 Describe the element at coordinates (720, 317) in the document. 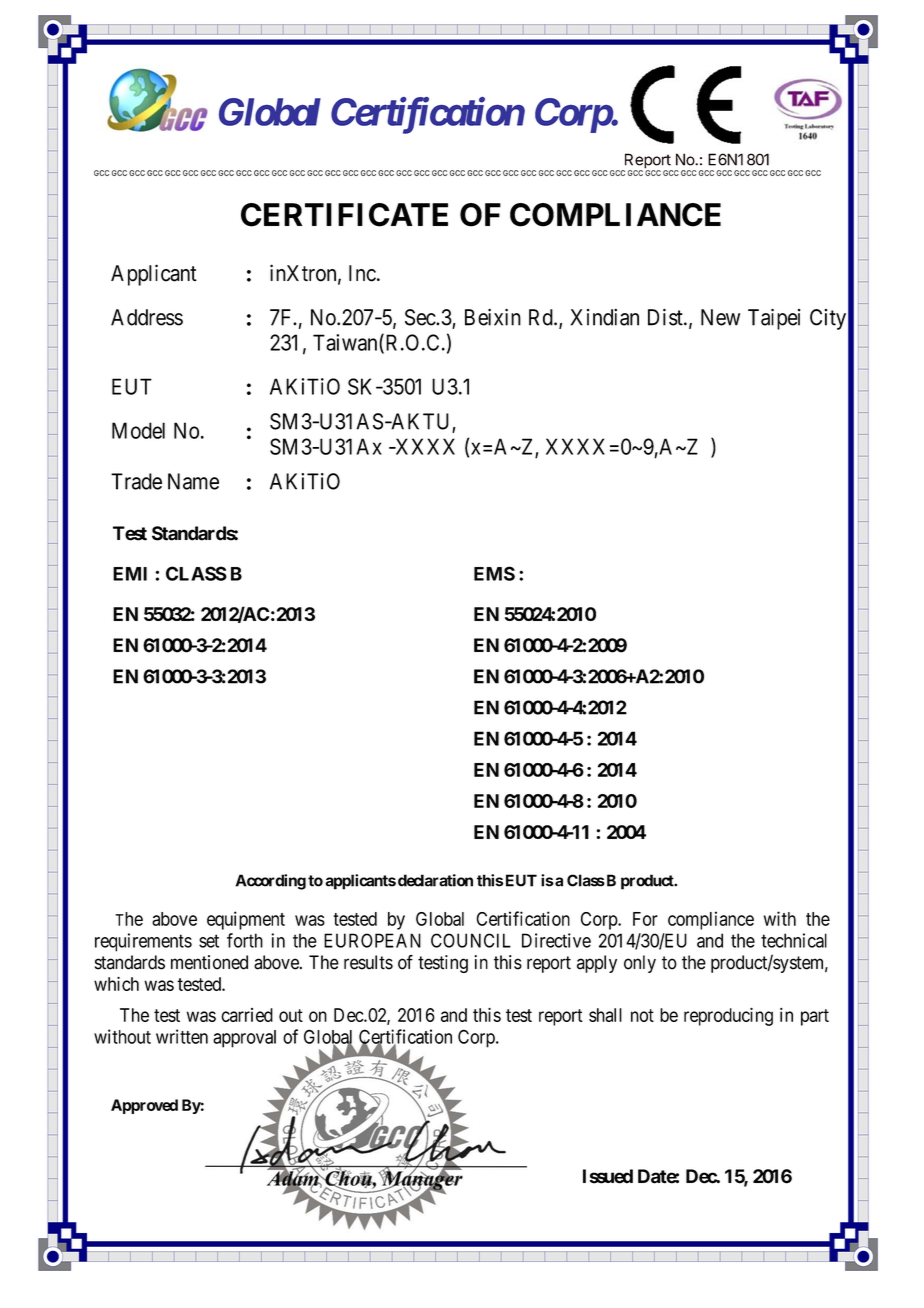

I see `New` at that location.
